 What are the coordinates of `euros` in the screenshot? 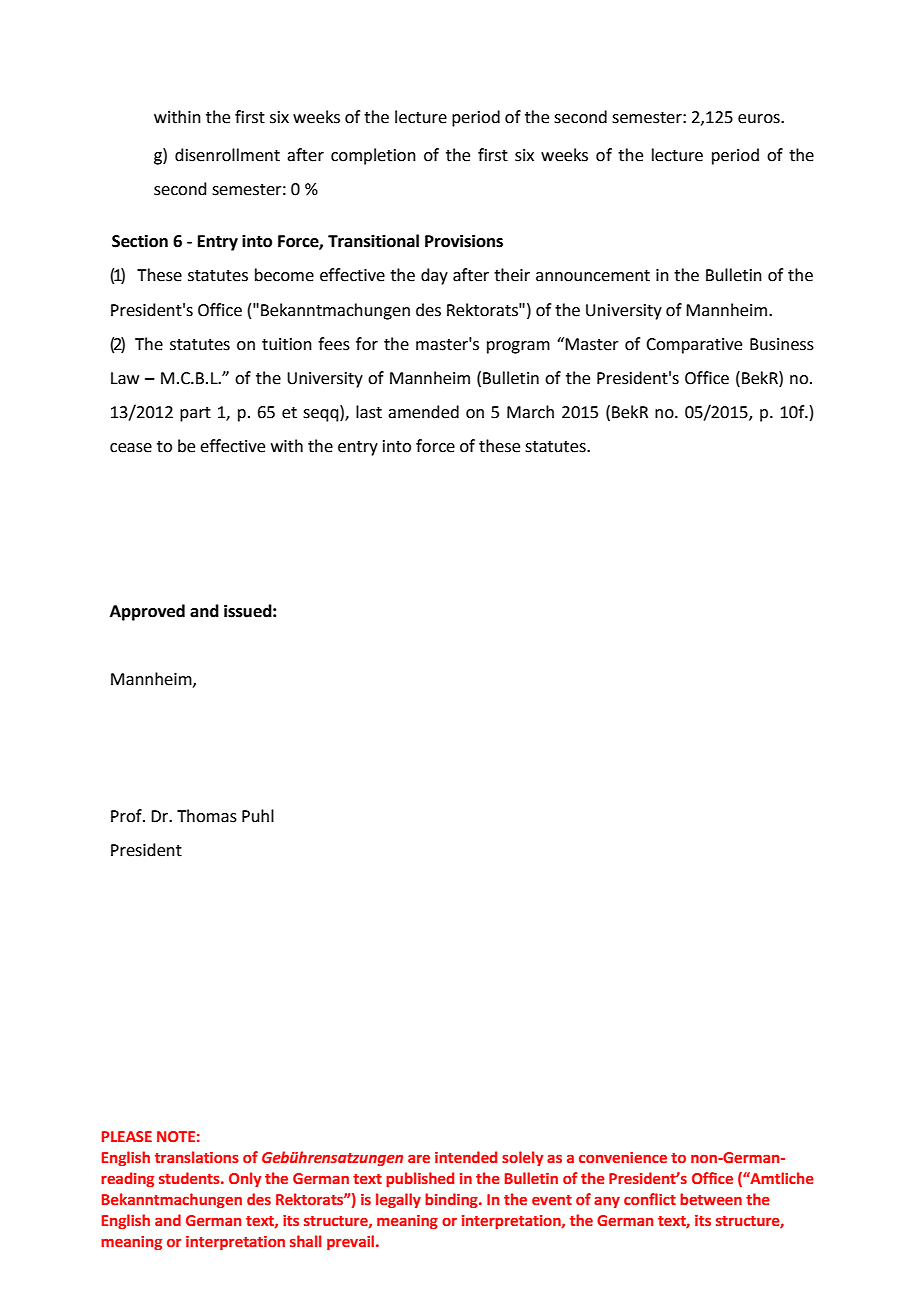 It's located at (760, 119).
